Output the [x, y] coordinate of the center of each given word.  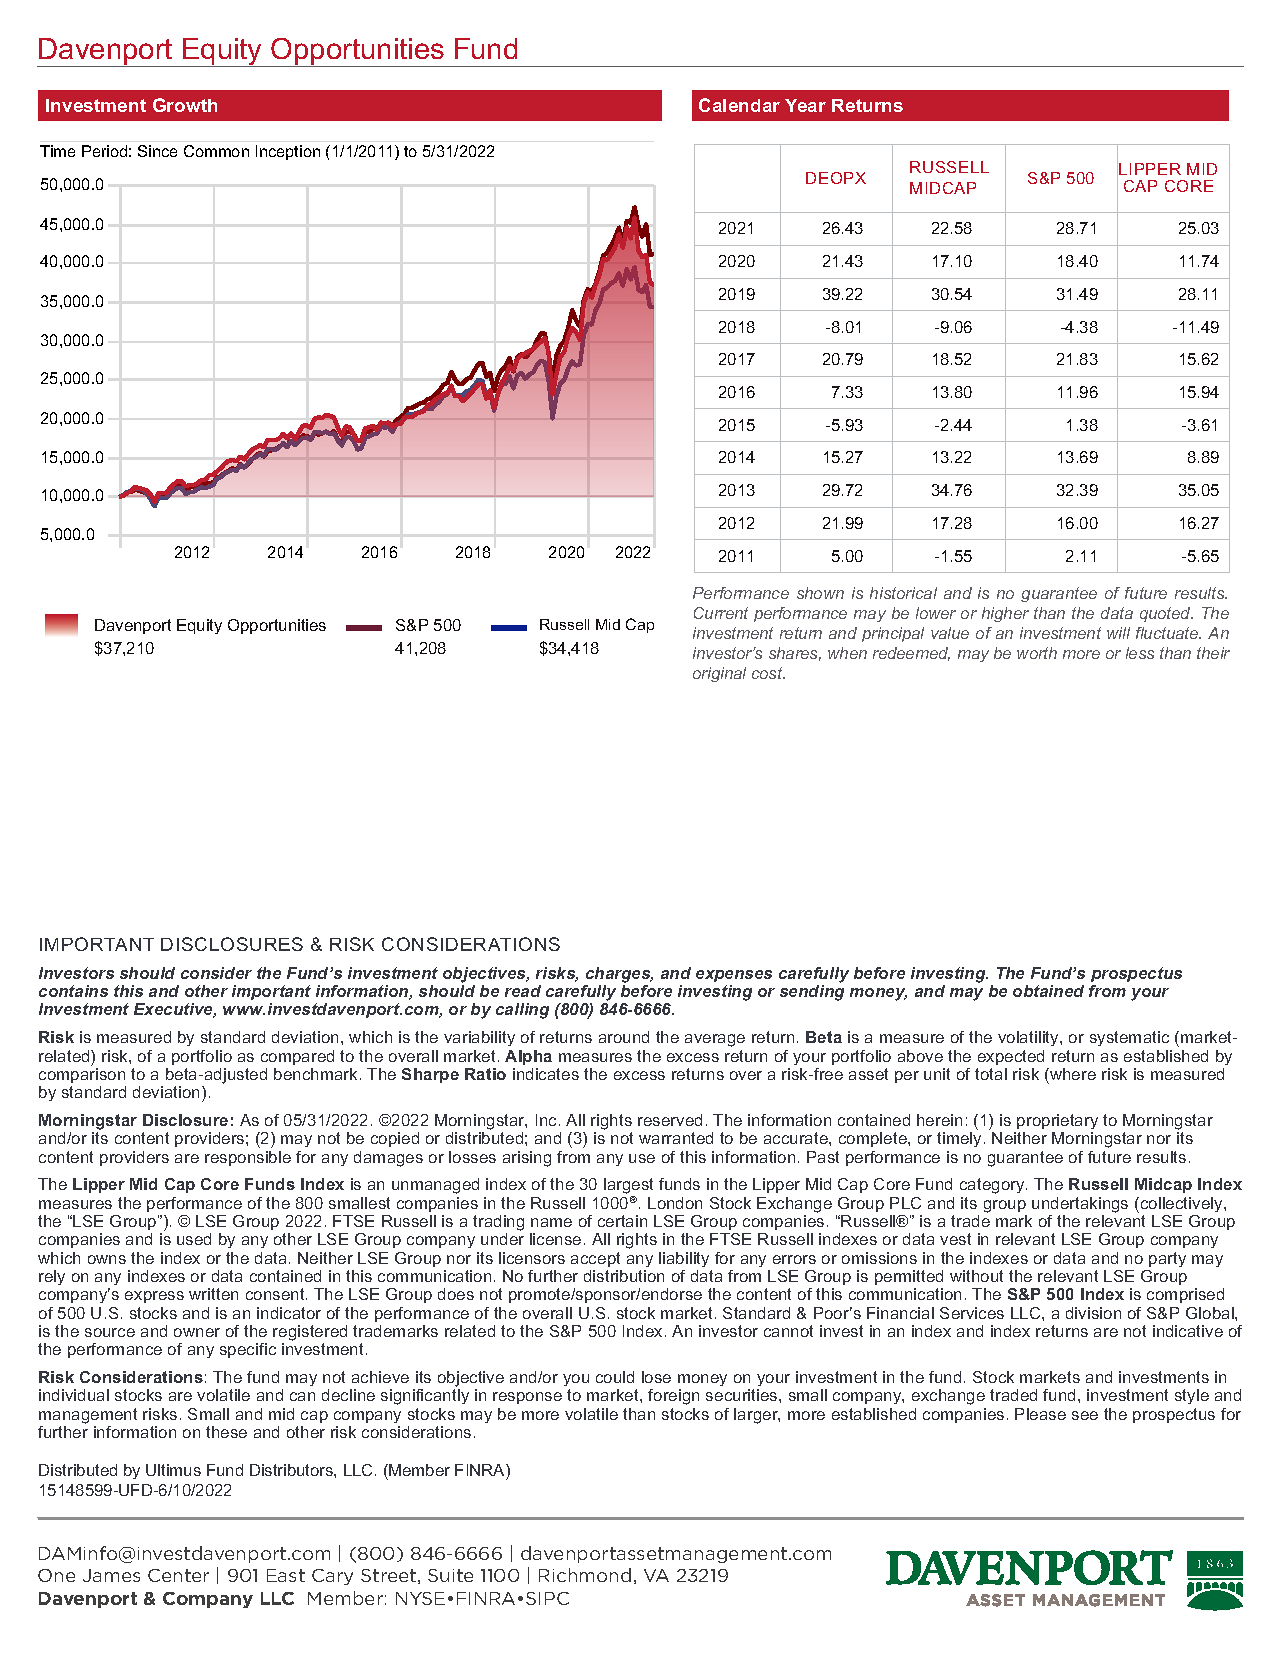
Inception [288, 152]
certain [622, 1221]
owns [107, 1259]
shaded [718, 327]
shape [1008, 413]
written [213, 1294]
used [194, 1239]
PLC [905, 1203]
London [675, 1203]
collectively [1181, 1205]
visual [714, 344]
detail [1002, 276]
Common [216, 151]
